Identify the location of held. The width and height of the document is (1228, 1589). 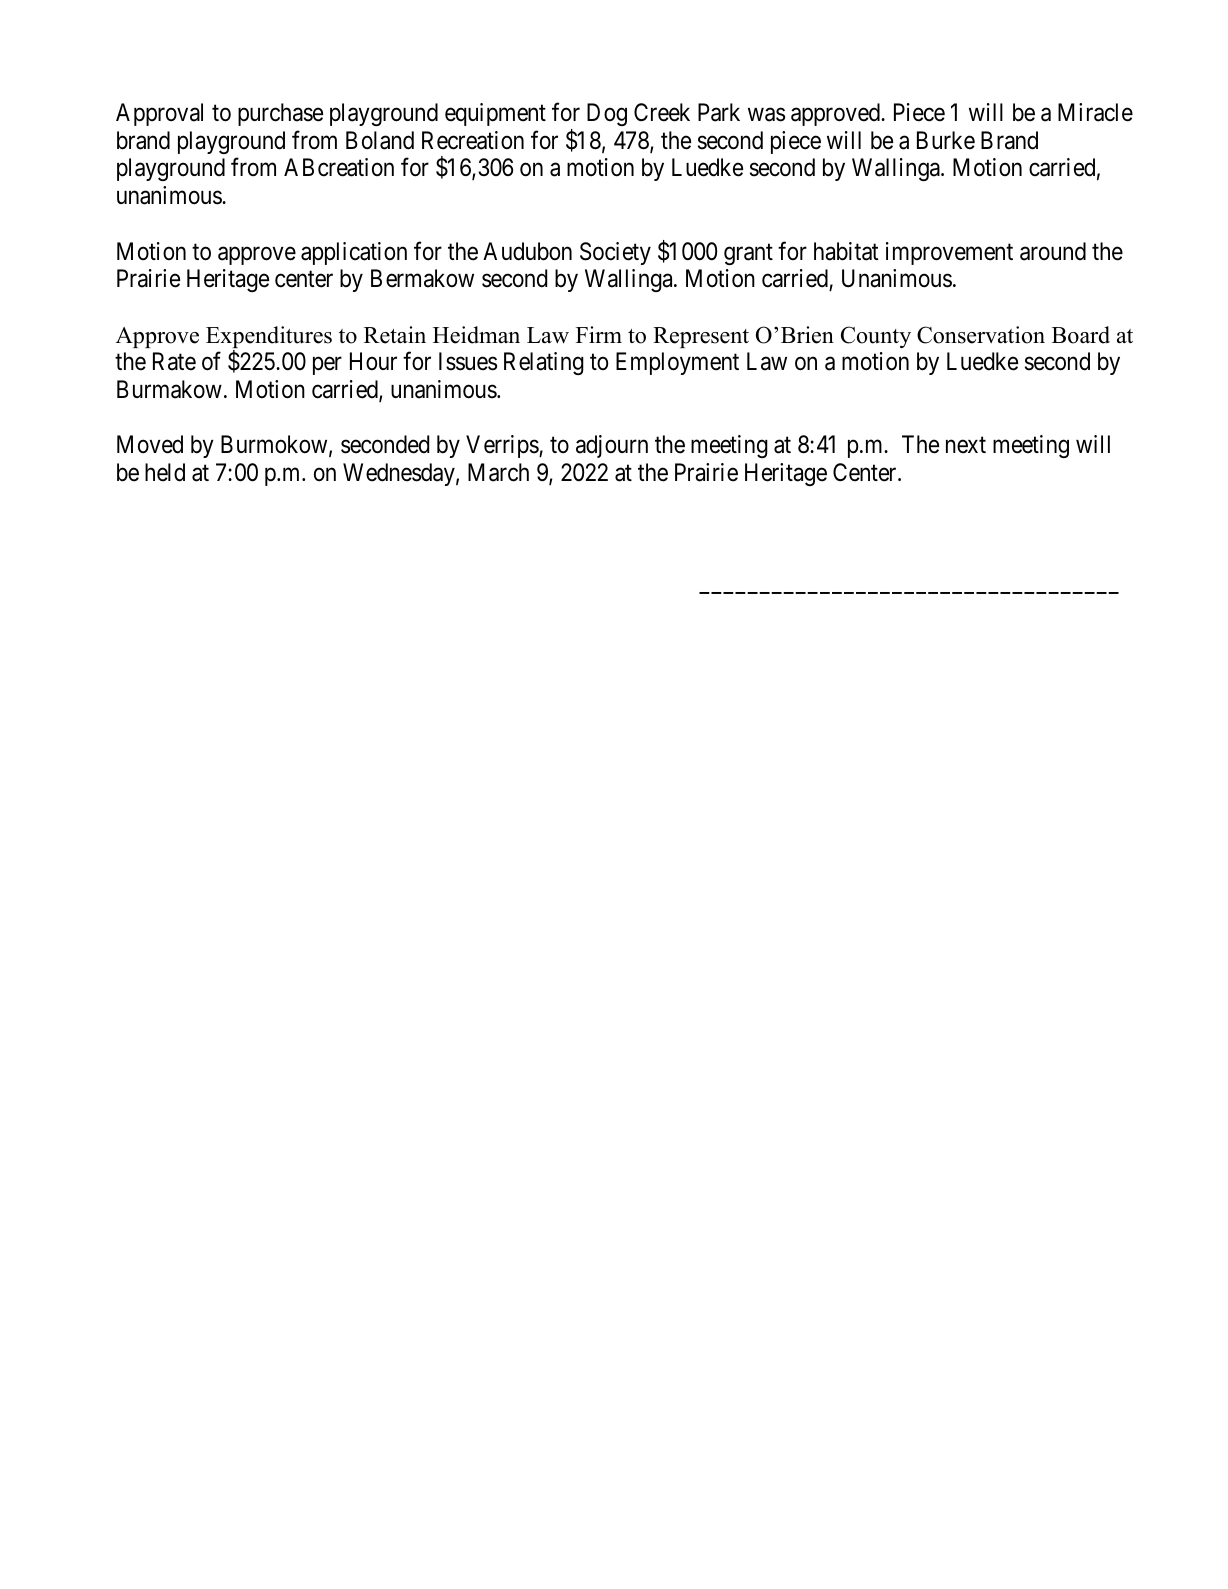
(165, 472).
